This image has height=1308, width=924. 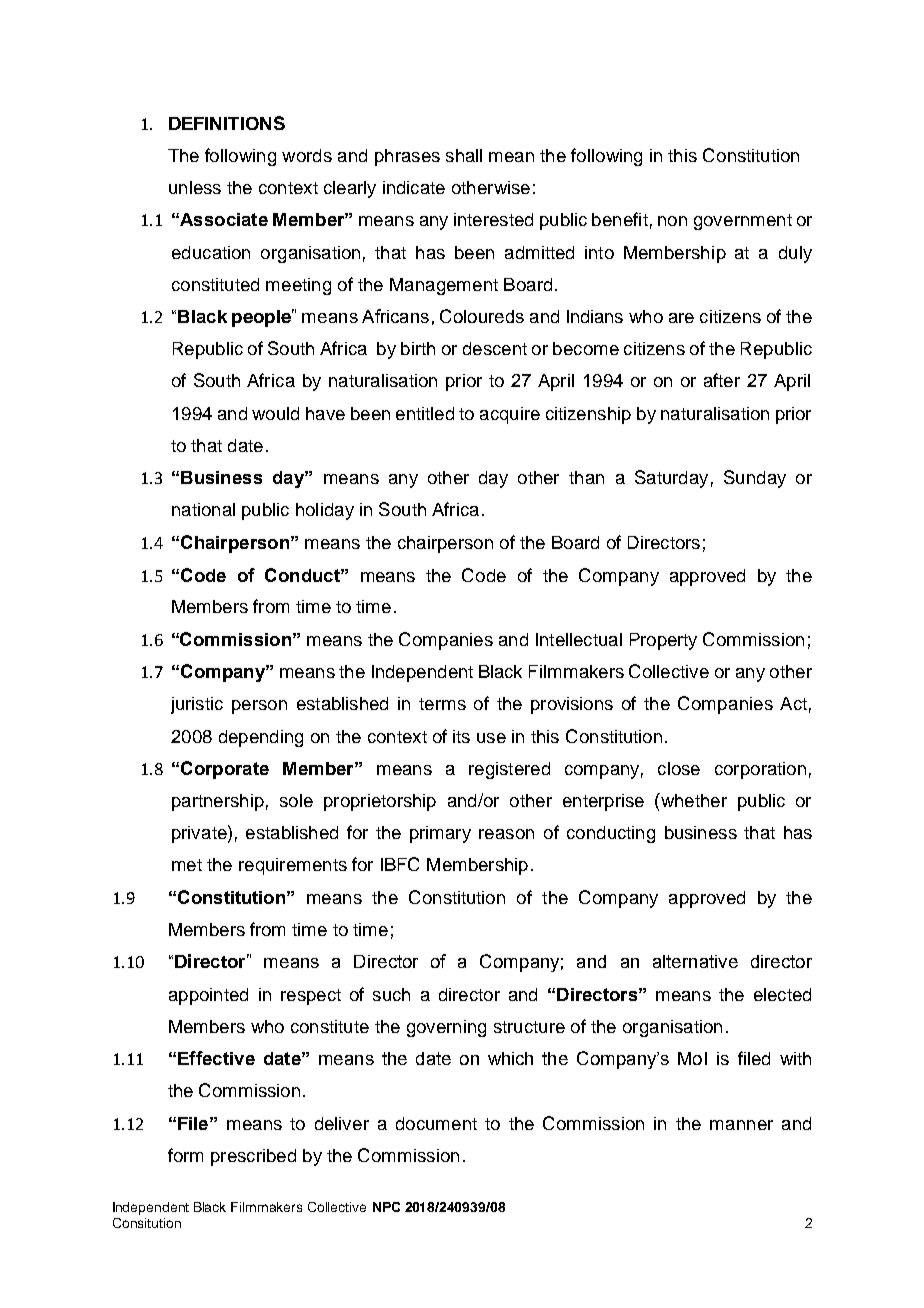 I want to click on primary, so click(x=440, y=834).
